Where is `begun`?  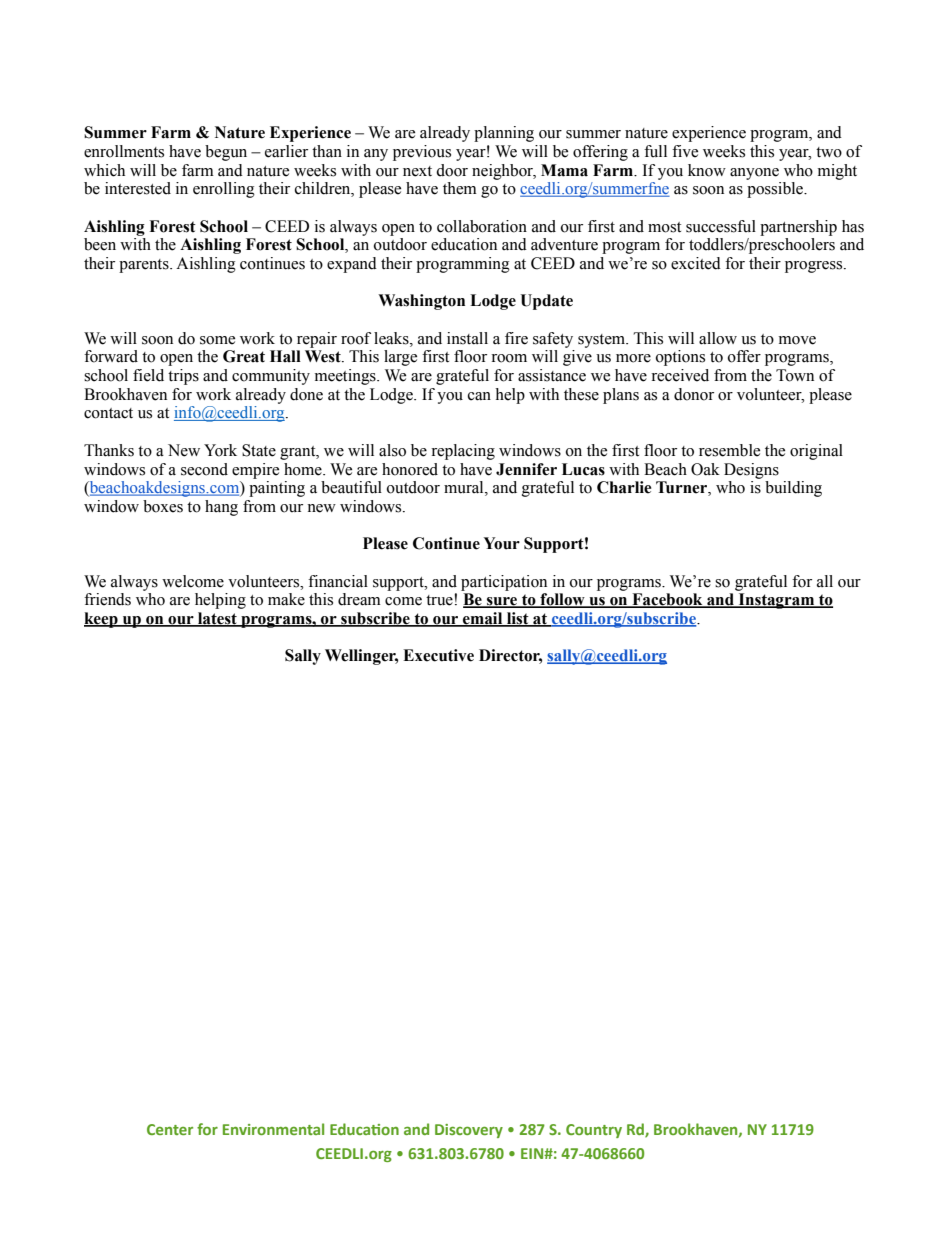 begun is located at coordinates (226, 153).
